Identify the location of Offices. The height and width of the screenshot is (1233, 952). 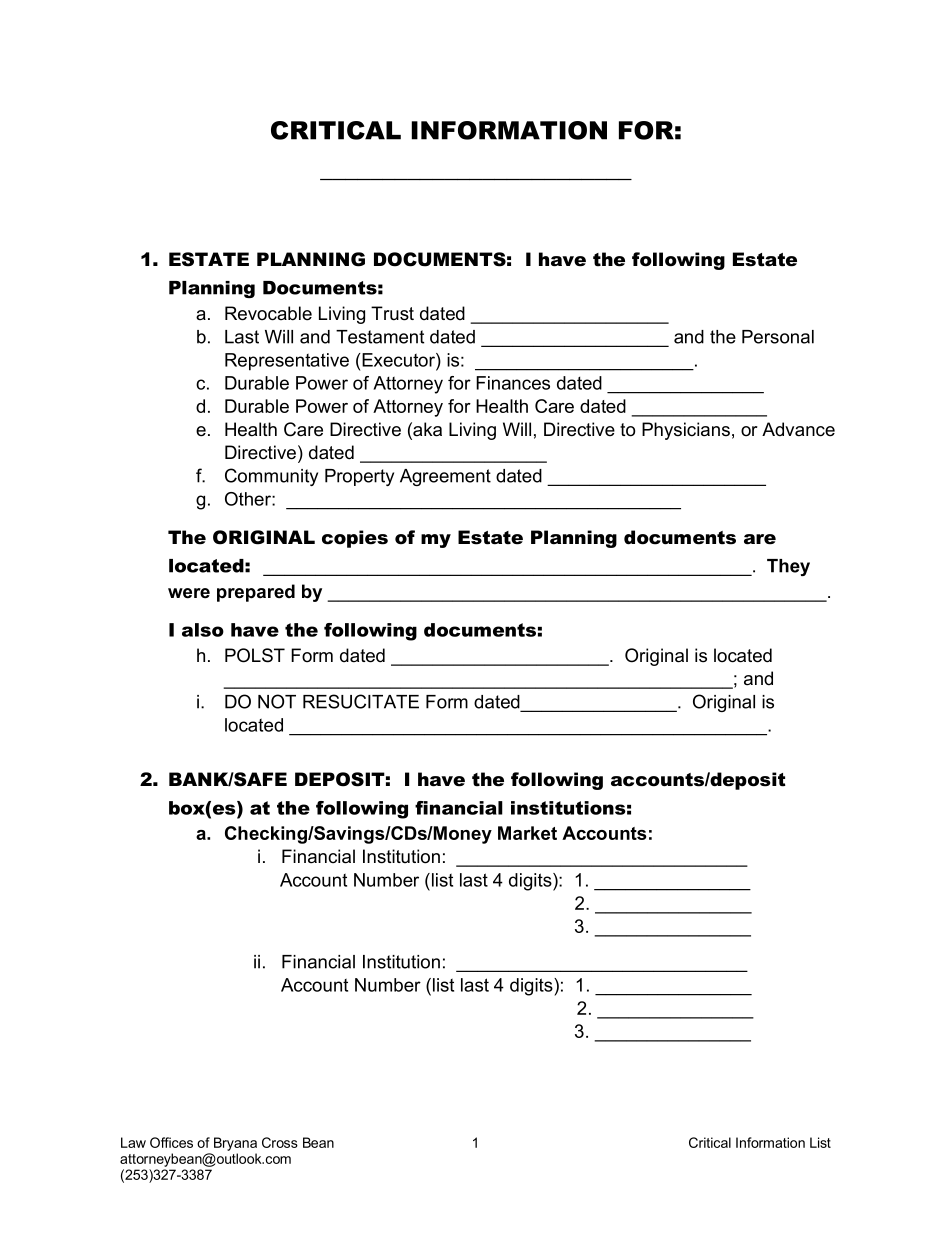
(171, 1142).
